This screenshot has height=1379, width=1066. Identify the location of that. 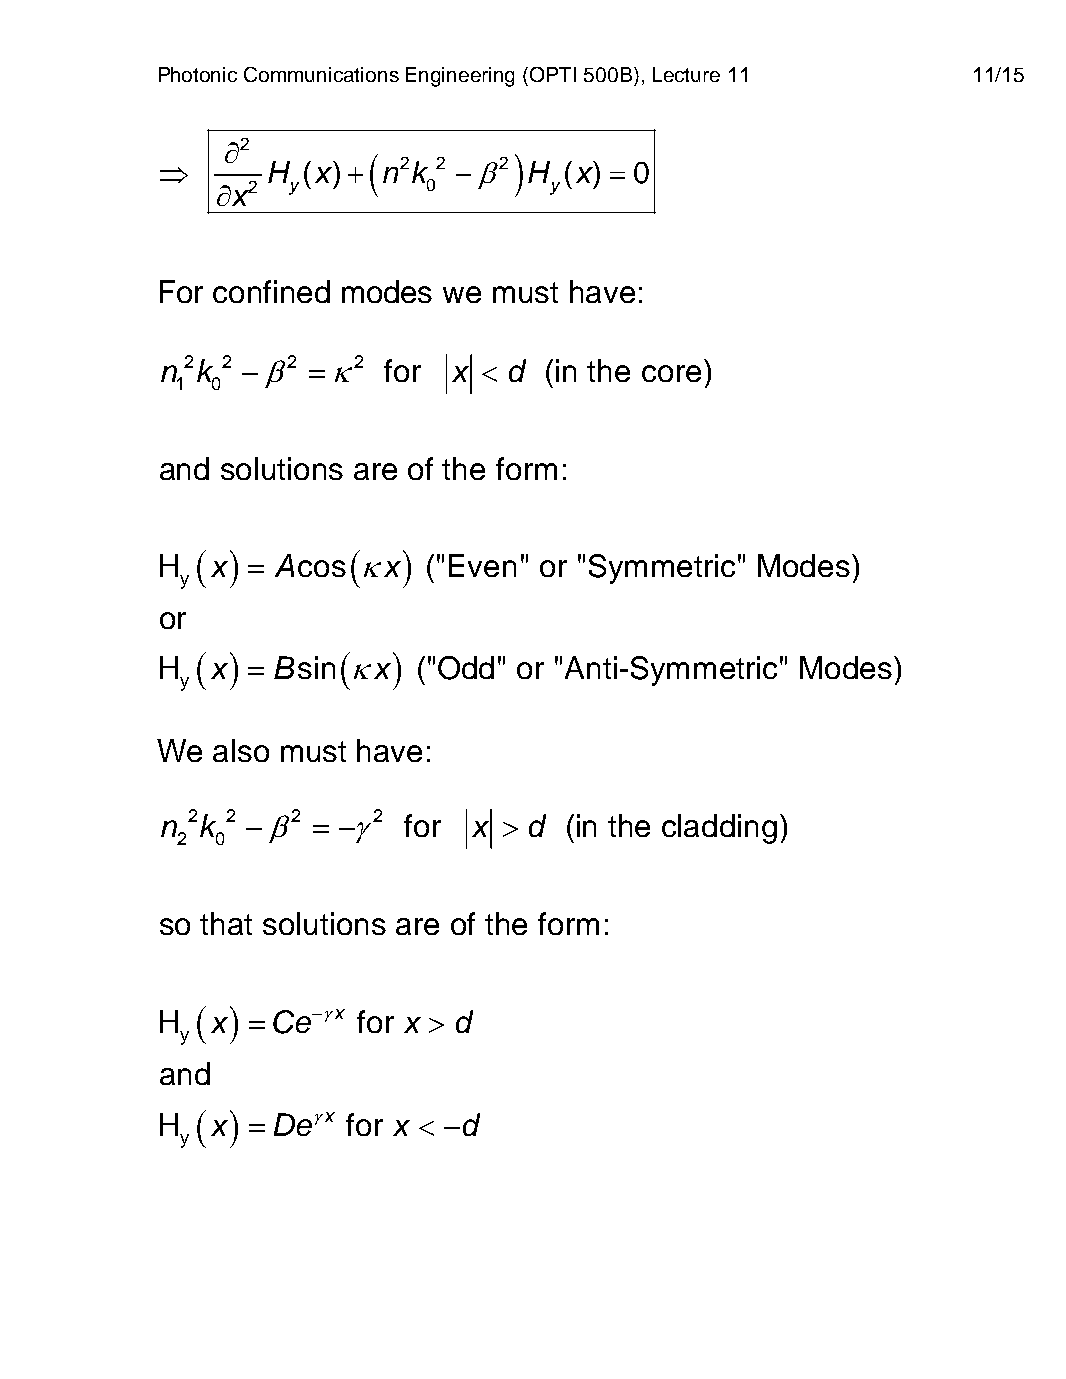
(226, 923).
